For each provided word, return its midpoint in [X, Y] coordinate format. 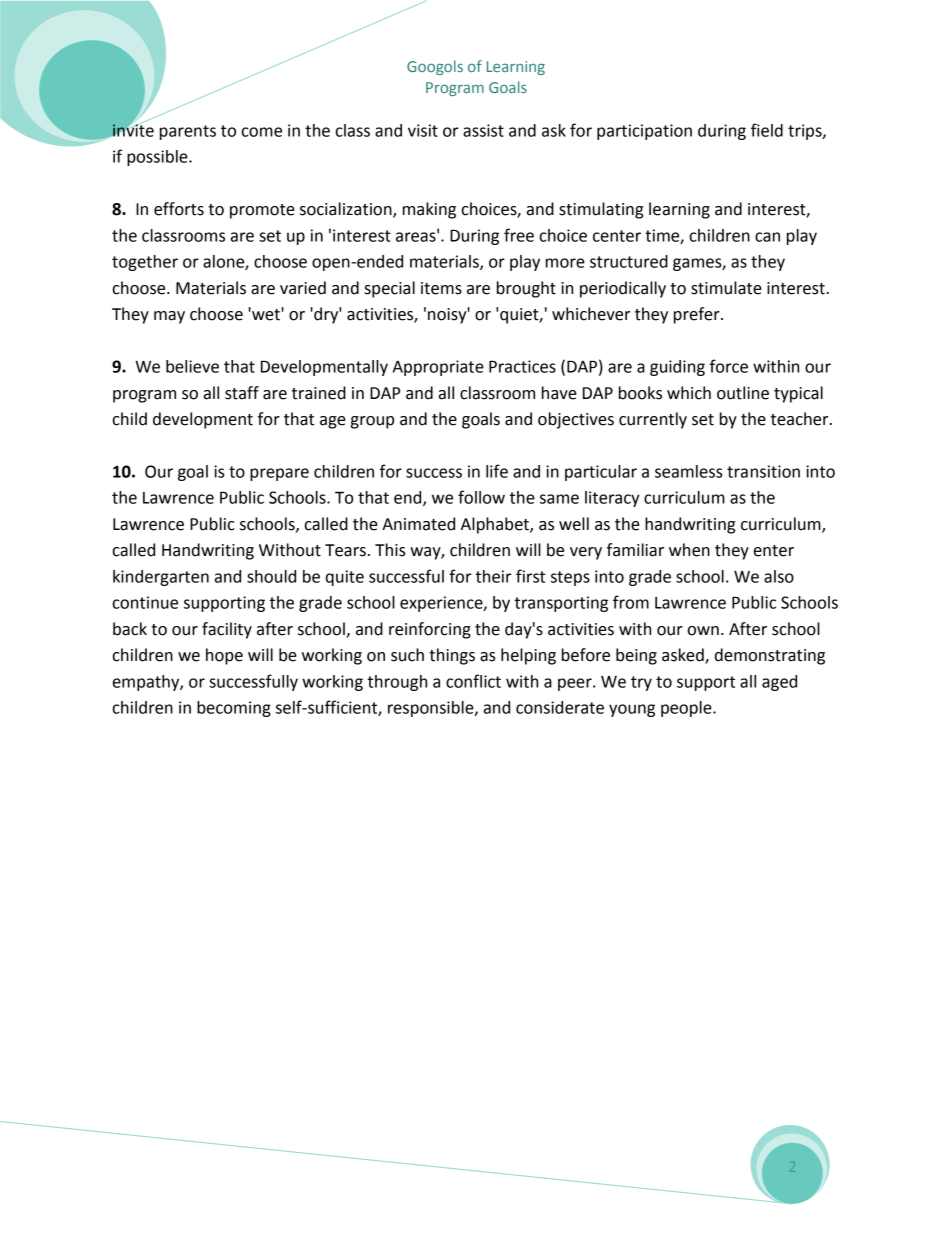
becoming [234, 709]
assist [483, 130]
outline [743, 393]
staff [242, 393]
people [687, 709]
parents [188, 132]
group [372, 422]
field [767, 130]
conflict [473, 681]
